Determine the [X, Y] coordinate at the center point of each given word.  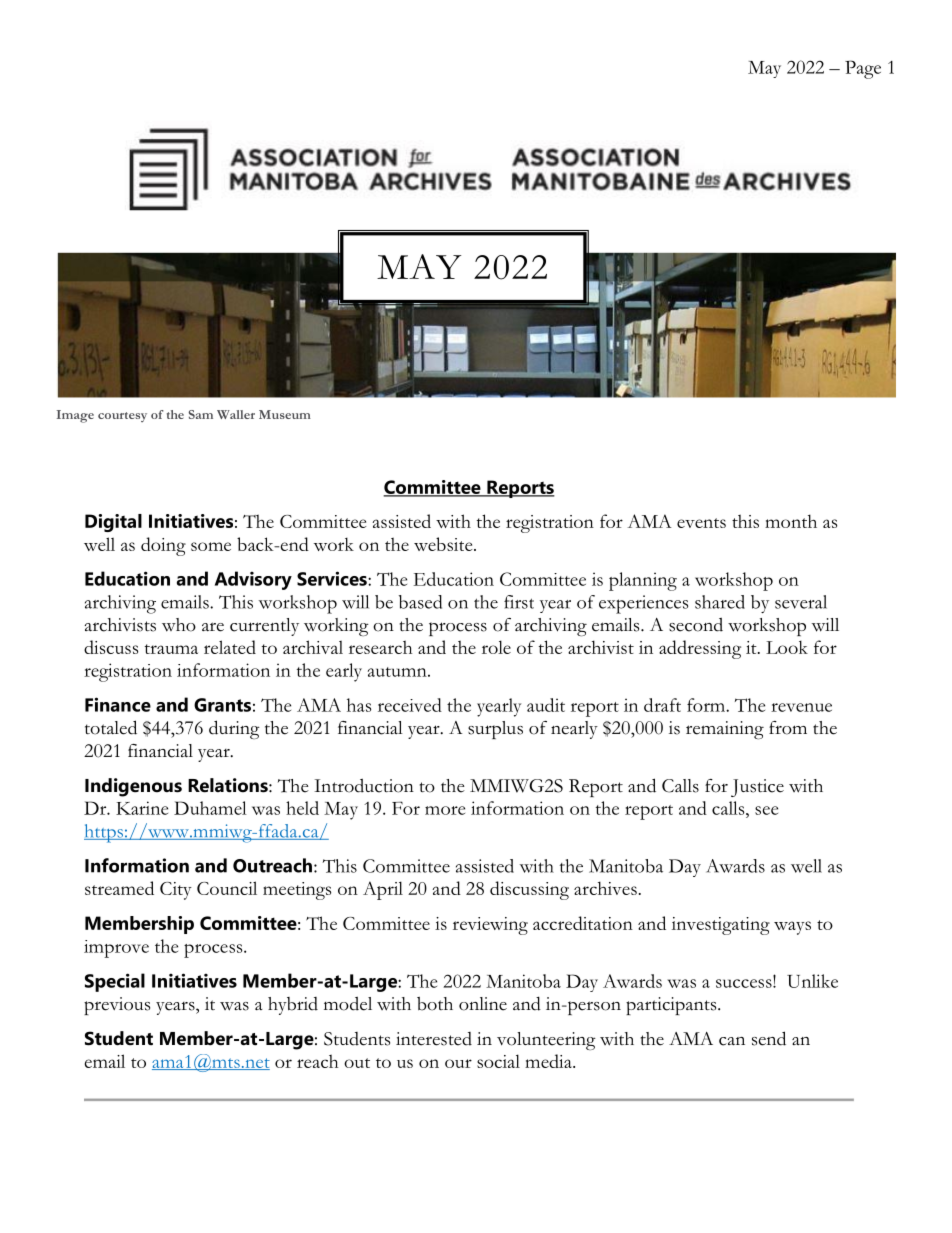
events [701, 523]
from [788, 728]
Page [863, 69]
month [791, 521]
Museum [285, 414]
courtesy [122, 417]
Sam [201, 414]
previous [117, 1006]
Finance [118, 704]
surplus [495, 730]
